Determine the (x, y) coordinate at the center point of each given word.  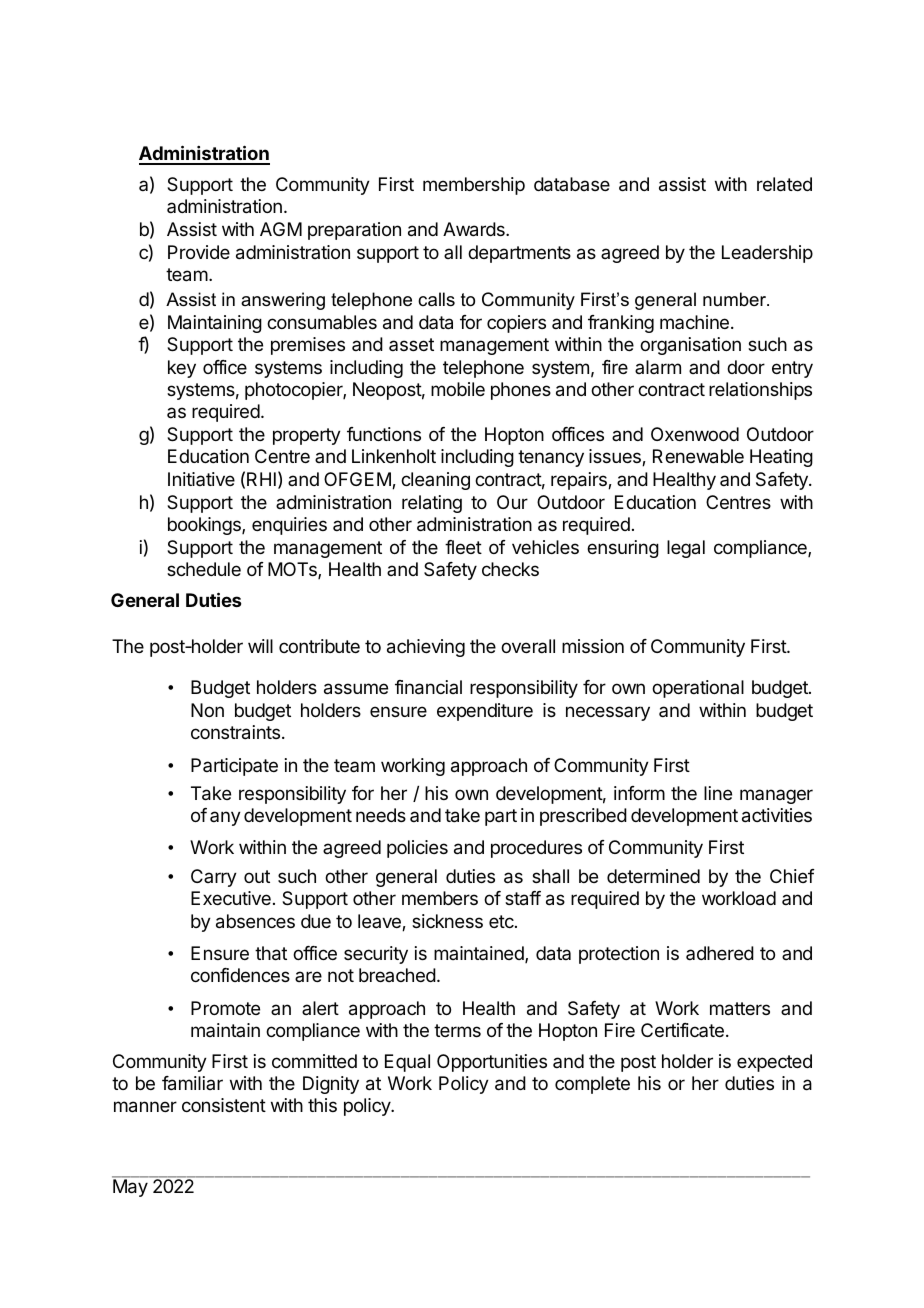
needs (381, 815)
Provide (199, 252)
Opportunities (492, 1063)
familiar (192, 1083)
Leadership (767, 254)
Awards (475, 229)
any (225, 818)
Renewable (698, 456)
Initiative (201, 479)
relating (432, 504)
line (718, 793)
